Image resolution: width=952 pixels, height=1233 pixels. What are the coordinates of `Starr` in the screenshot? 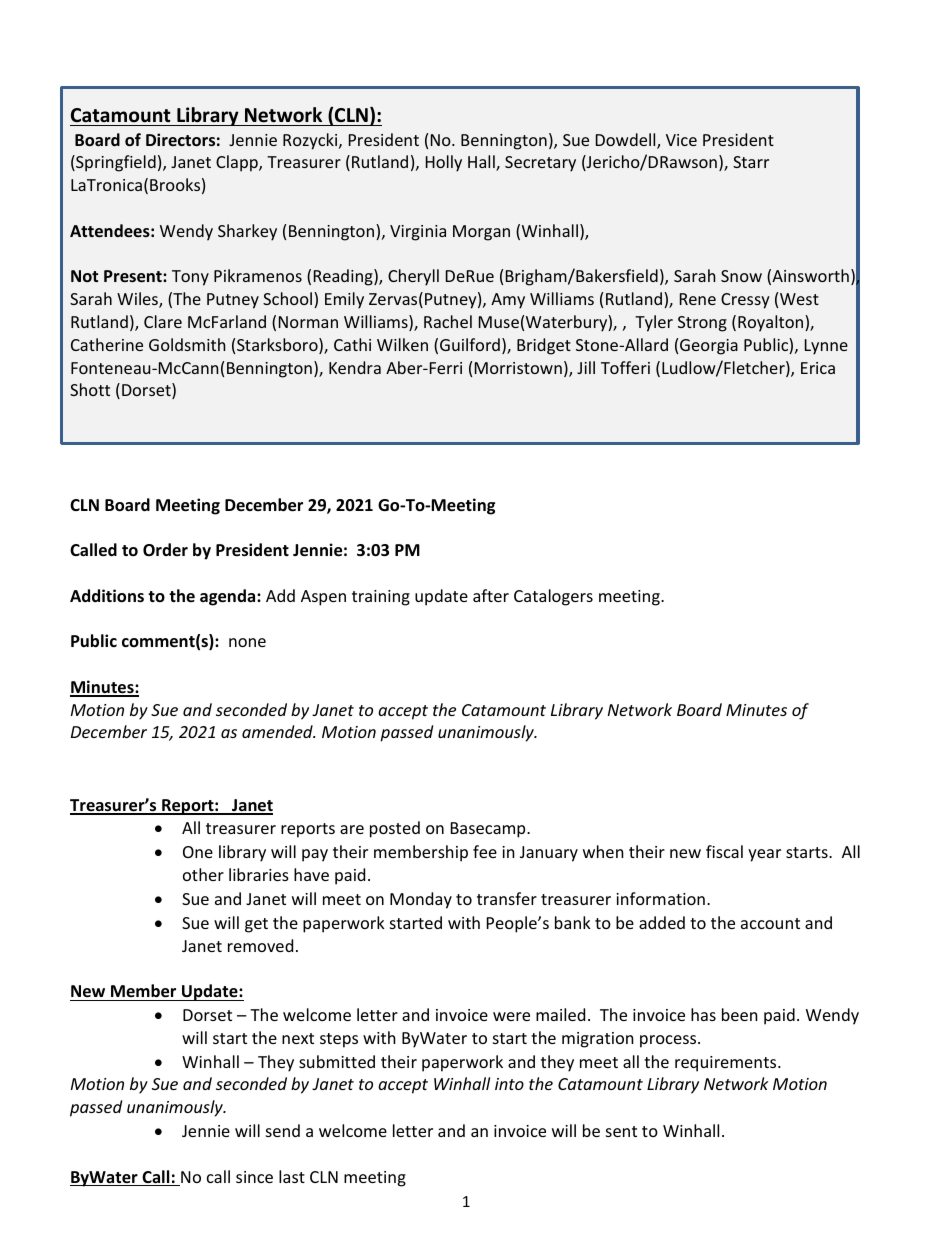 It's located at (751, 162).
